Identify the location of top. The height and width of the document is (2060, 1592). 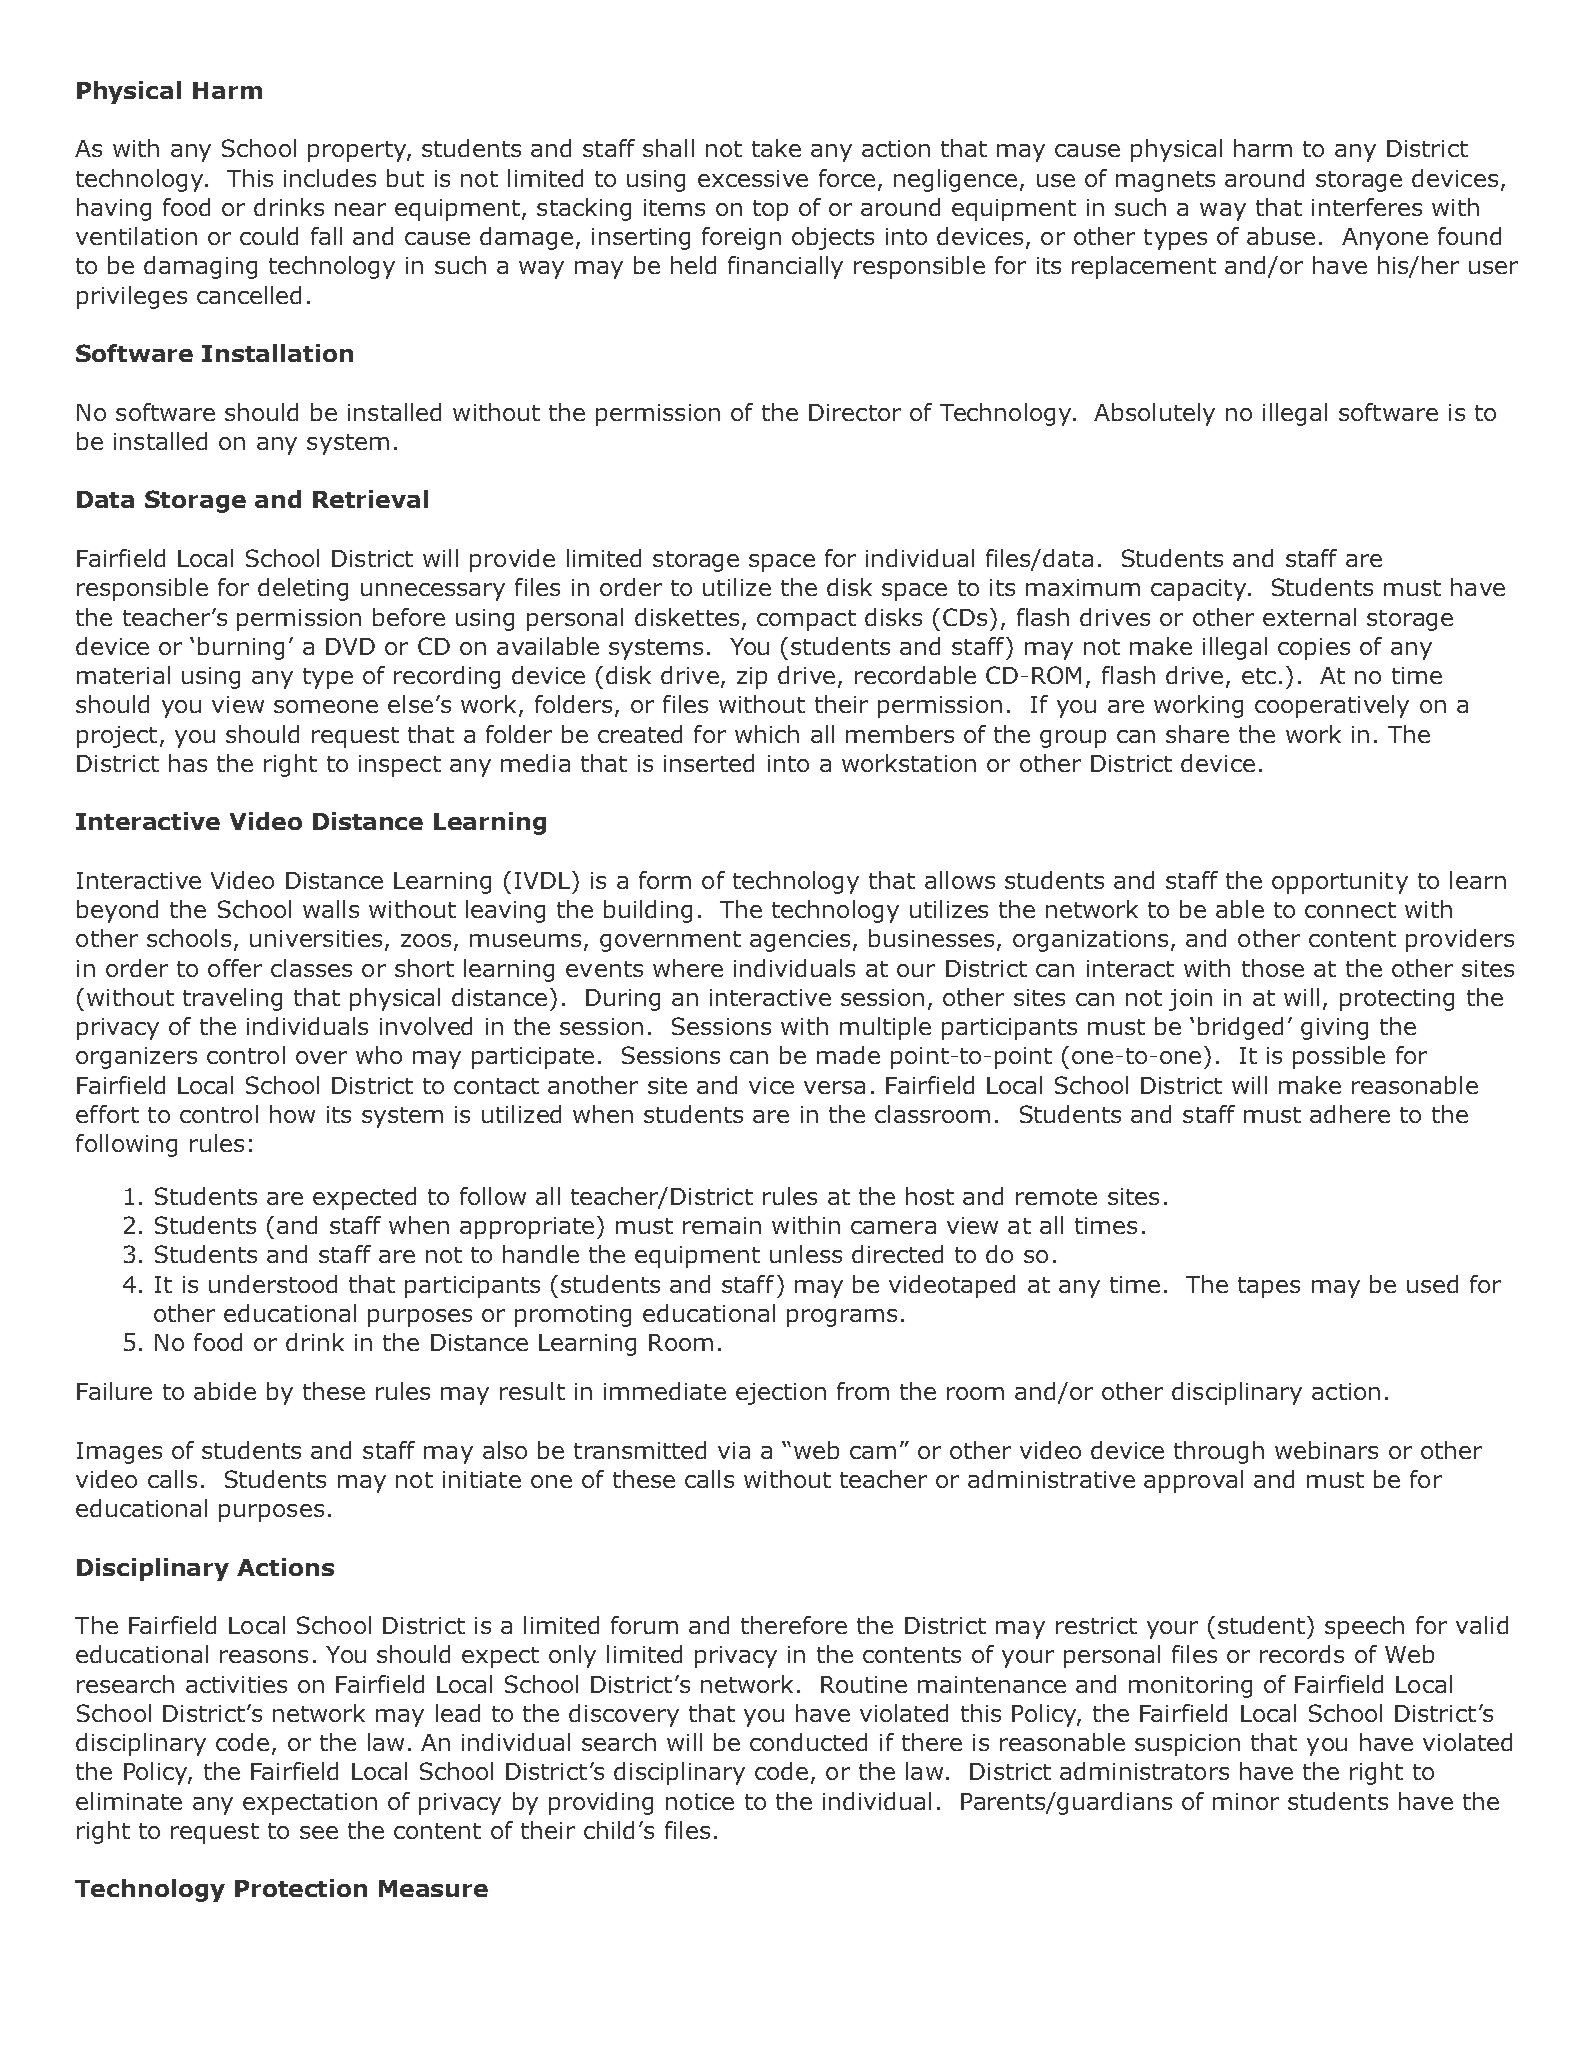
(770, 210).
